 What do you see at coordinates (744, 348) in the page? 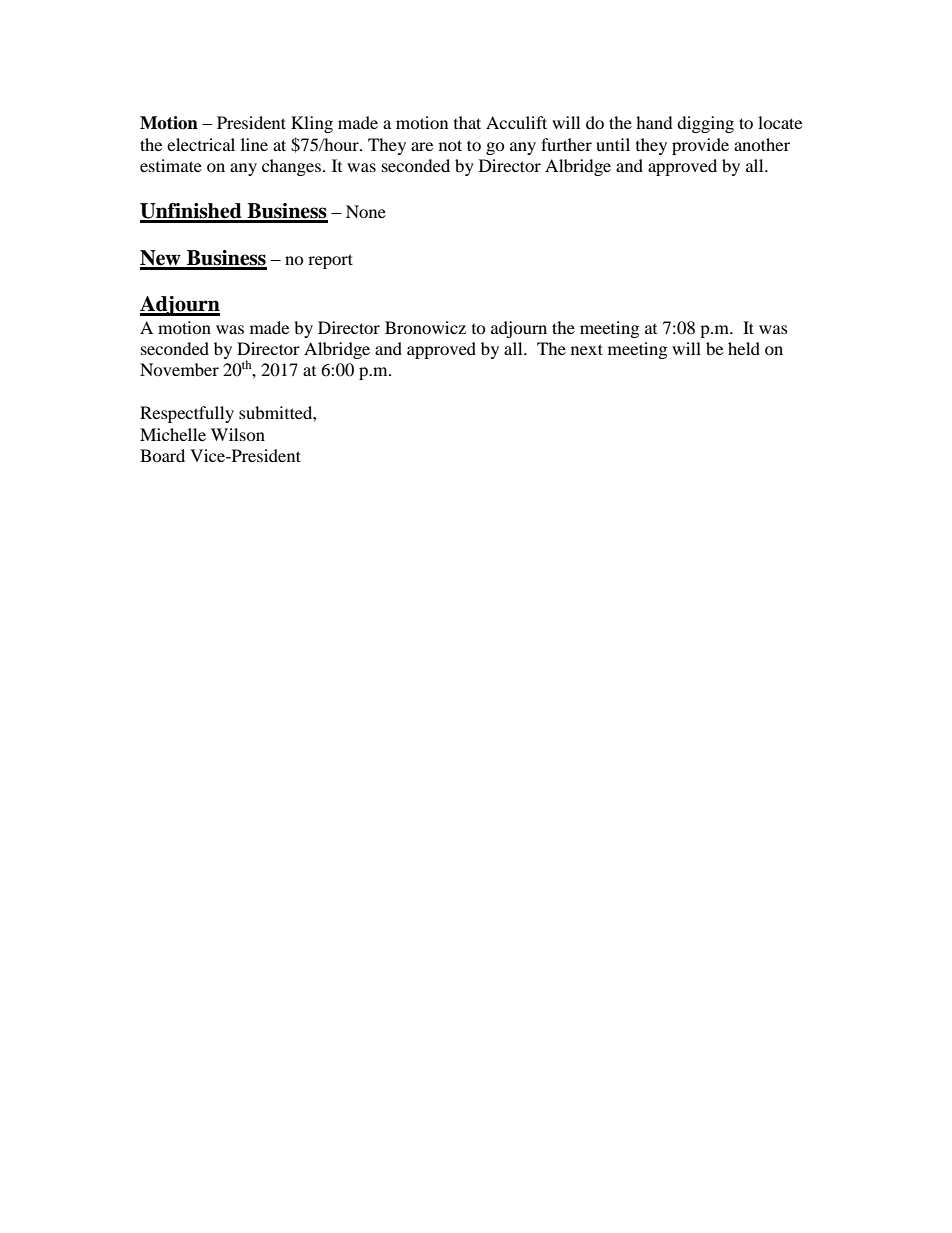
I see `held` at bounding box center [744, 348].
